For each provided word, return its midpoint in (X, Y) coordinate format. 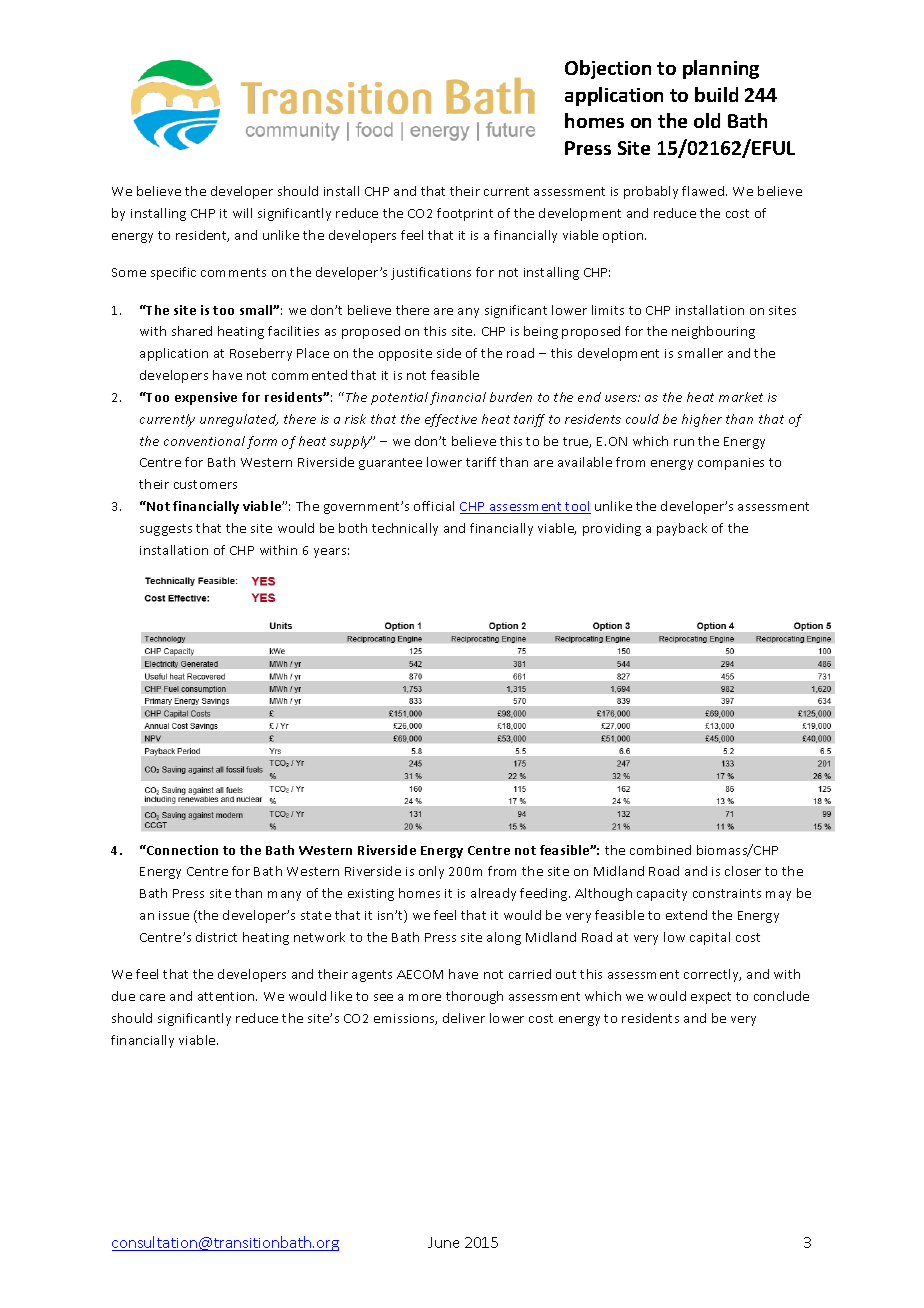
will (242, 213)
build (716, 94)
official (434, 506)
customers (205, 484)
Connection (181, 850)
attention (227, 996)
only (431, 872)
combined (660, 850)
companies (731, 464)
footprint (465, 214)
